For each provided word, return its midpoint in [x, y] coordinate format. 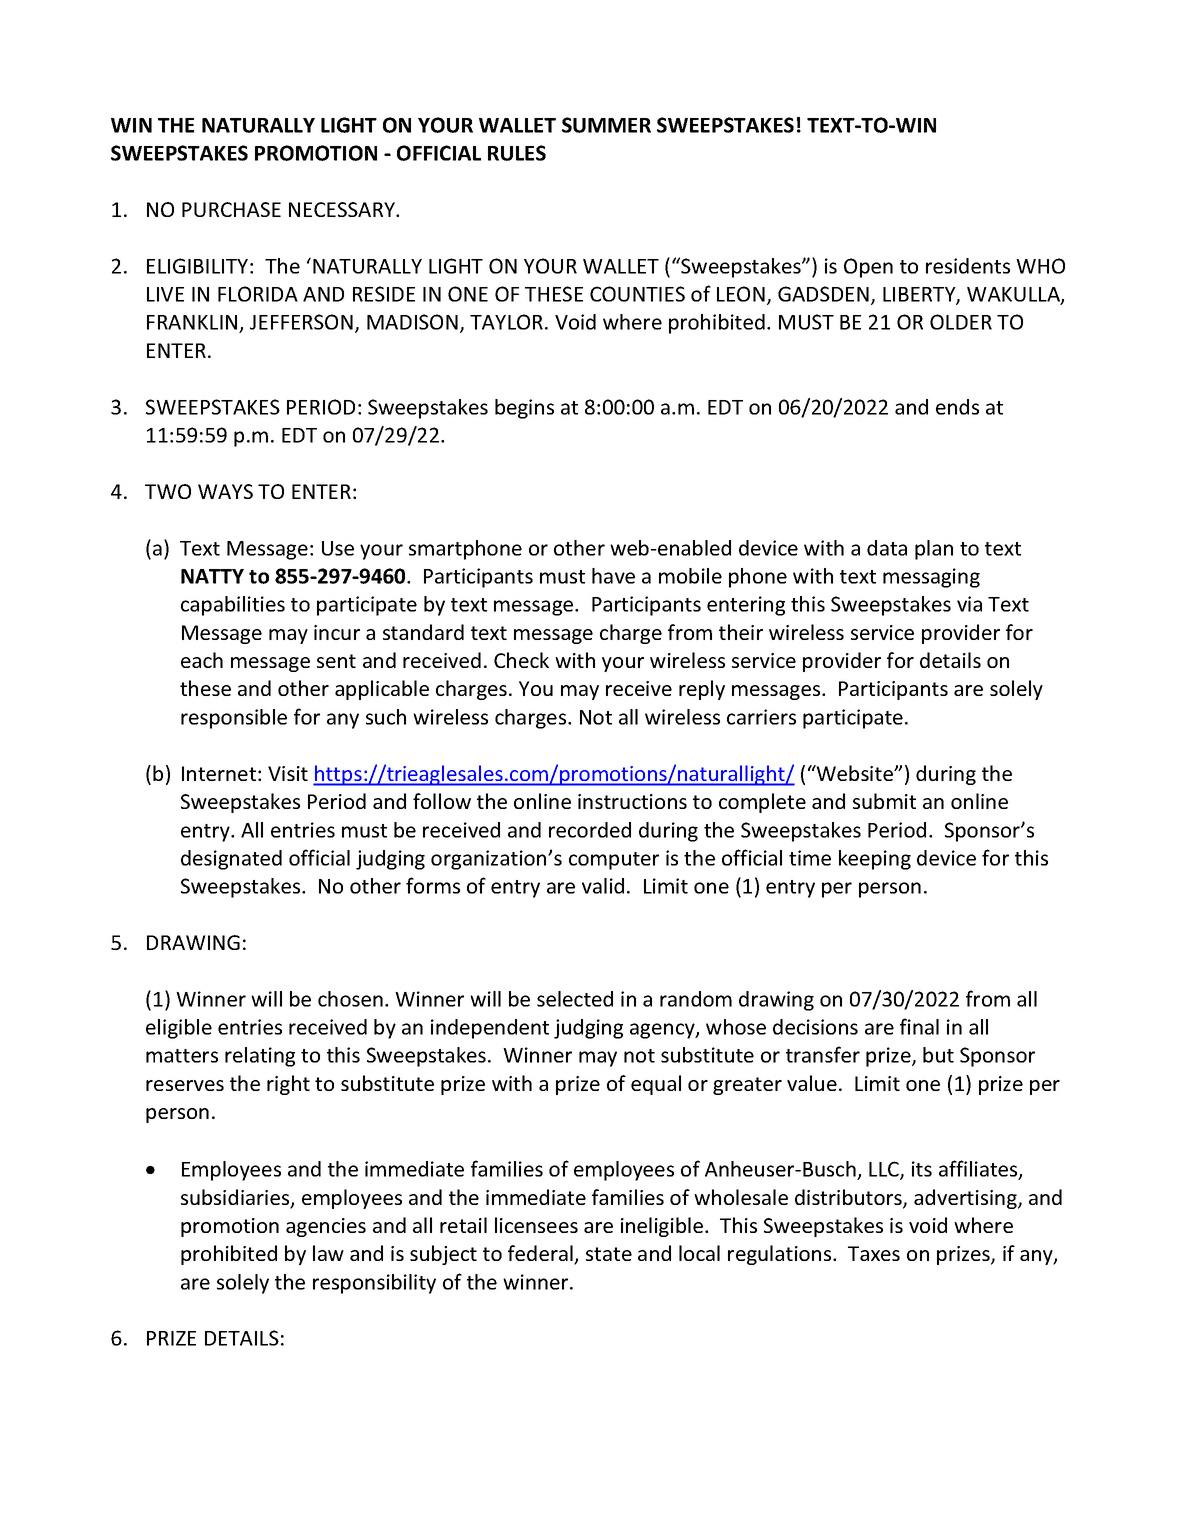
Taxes [874, 1253]
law [328, 1253]
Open [868, 268]
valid [603, 886]
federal [541, 1254]
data [887, 548]
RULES [517, 153]
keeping [875, 860]
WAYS [225, 491]
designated [231, 860]
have [613, 576]
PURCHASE [231, 209]
